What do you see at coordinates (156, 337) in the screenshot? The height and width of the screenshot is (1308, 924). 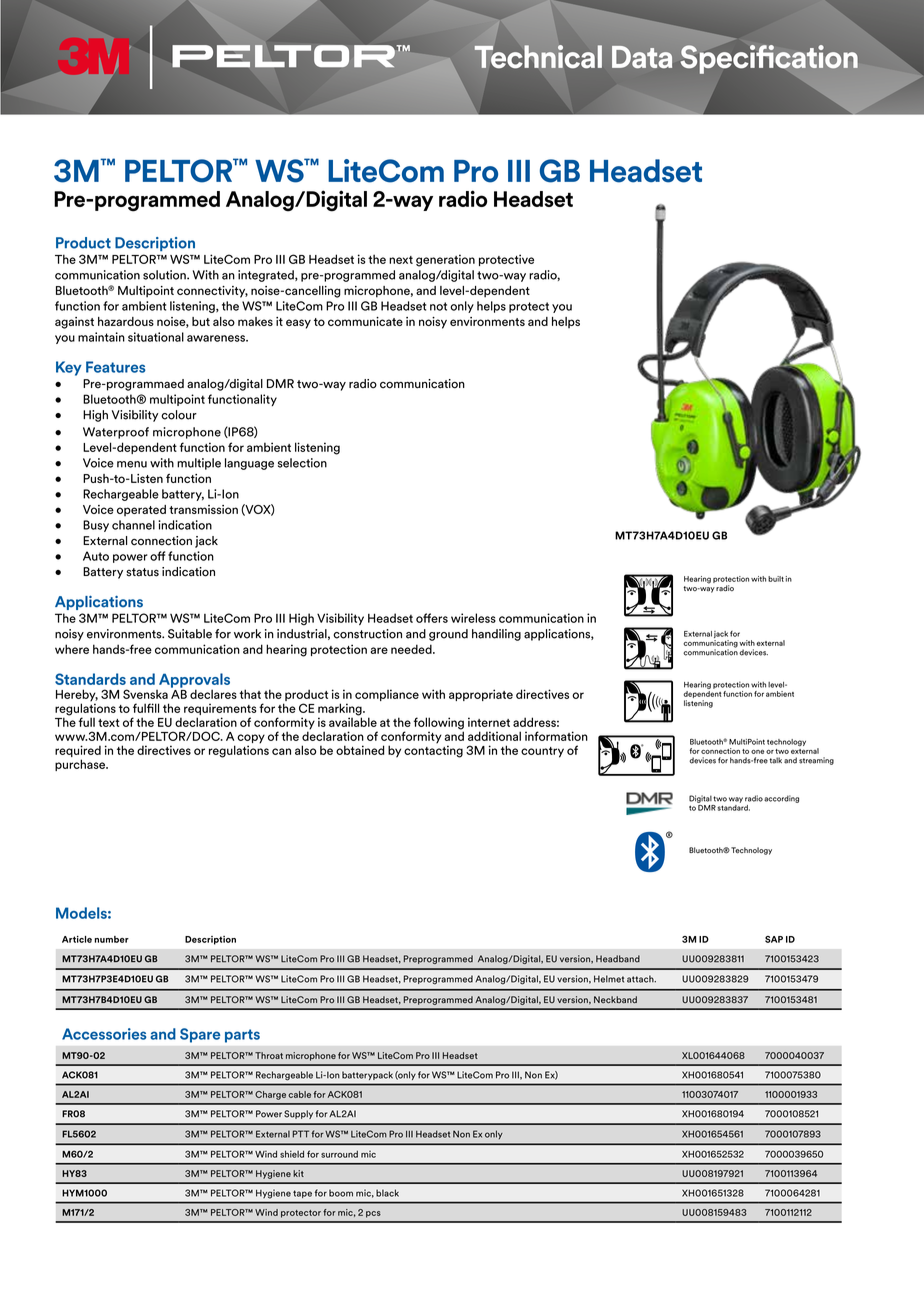 I see `situational` at bounding box center [156, 337].
